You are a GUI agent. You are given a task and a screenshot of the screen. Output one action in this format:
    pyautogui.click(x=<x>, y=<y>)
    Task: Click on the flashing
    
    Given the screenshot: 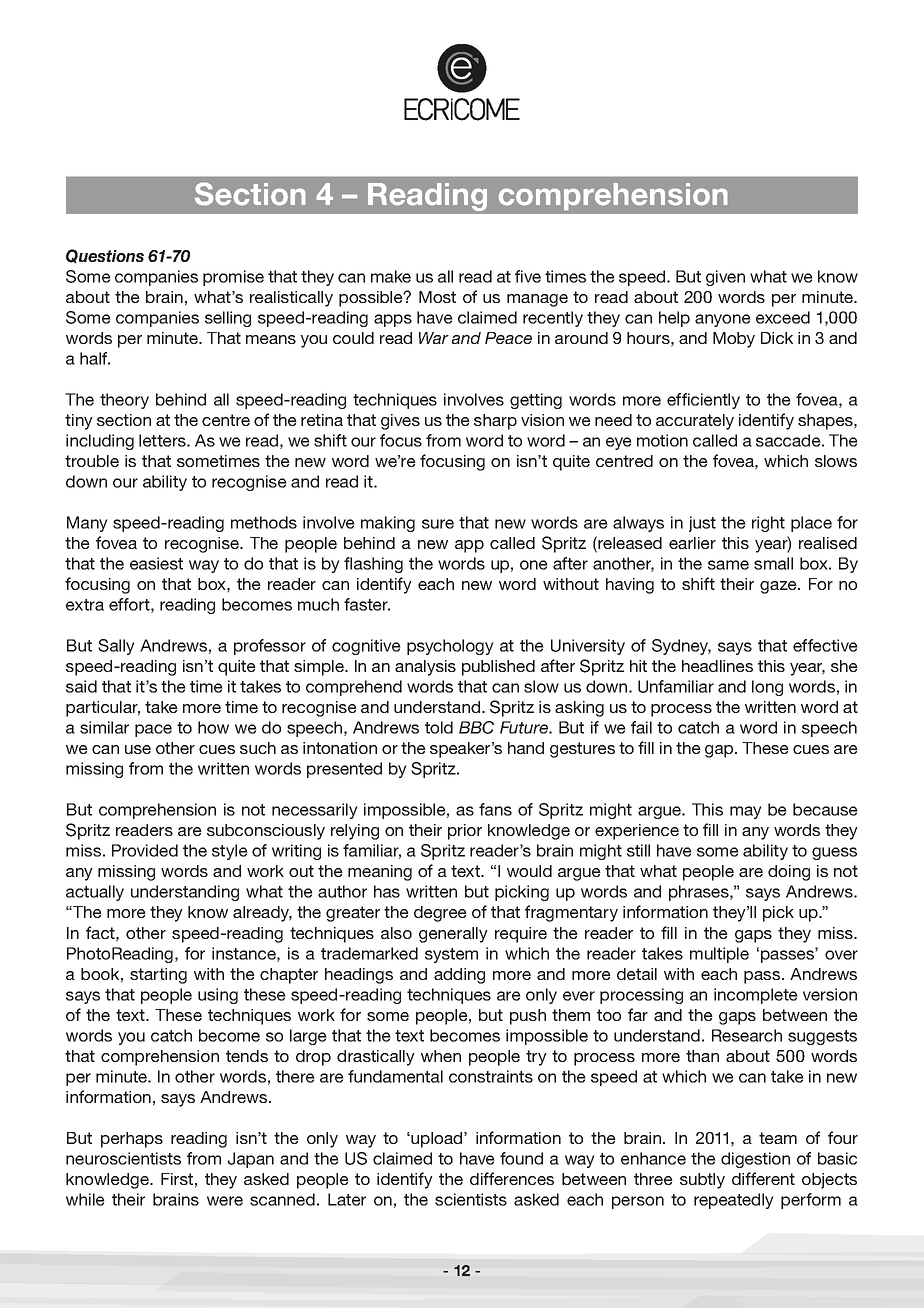 What is the action you would take?
    pyautogui.click(x=373, y=565)
